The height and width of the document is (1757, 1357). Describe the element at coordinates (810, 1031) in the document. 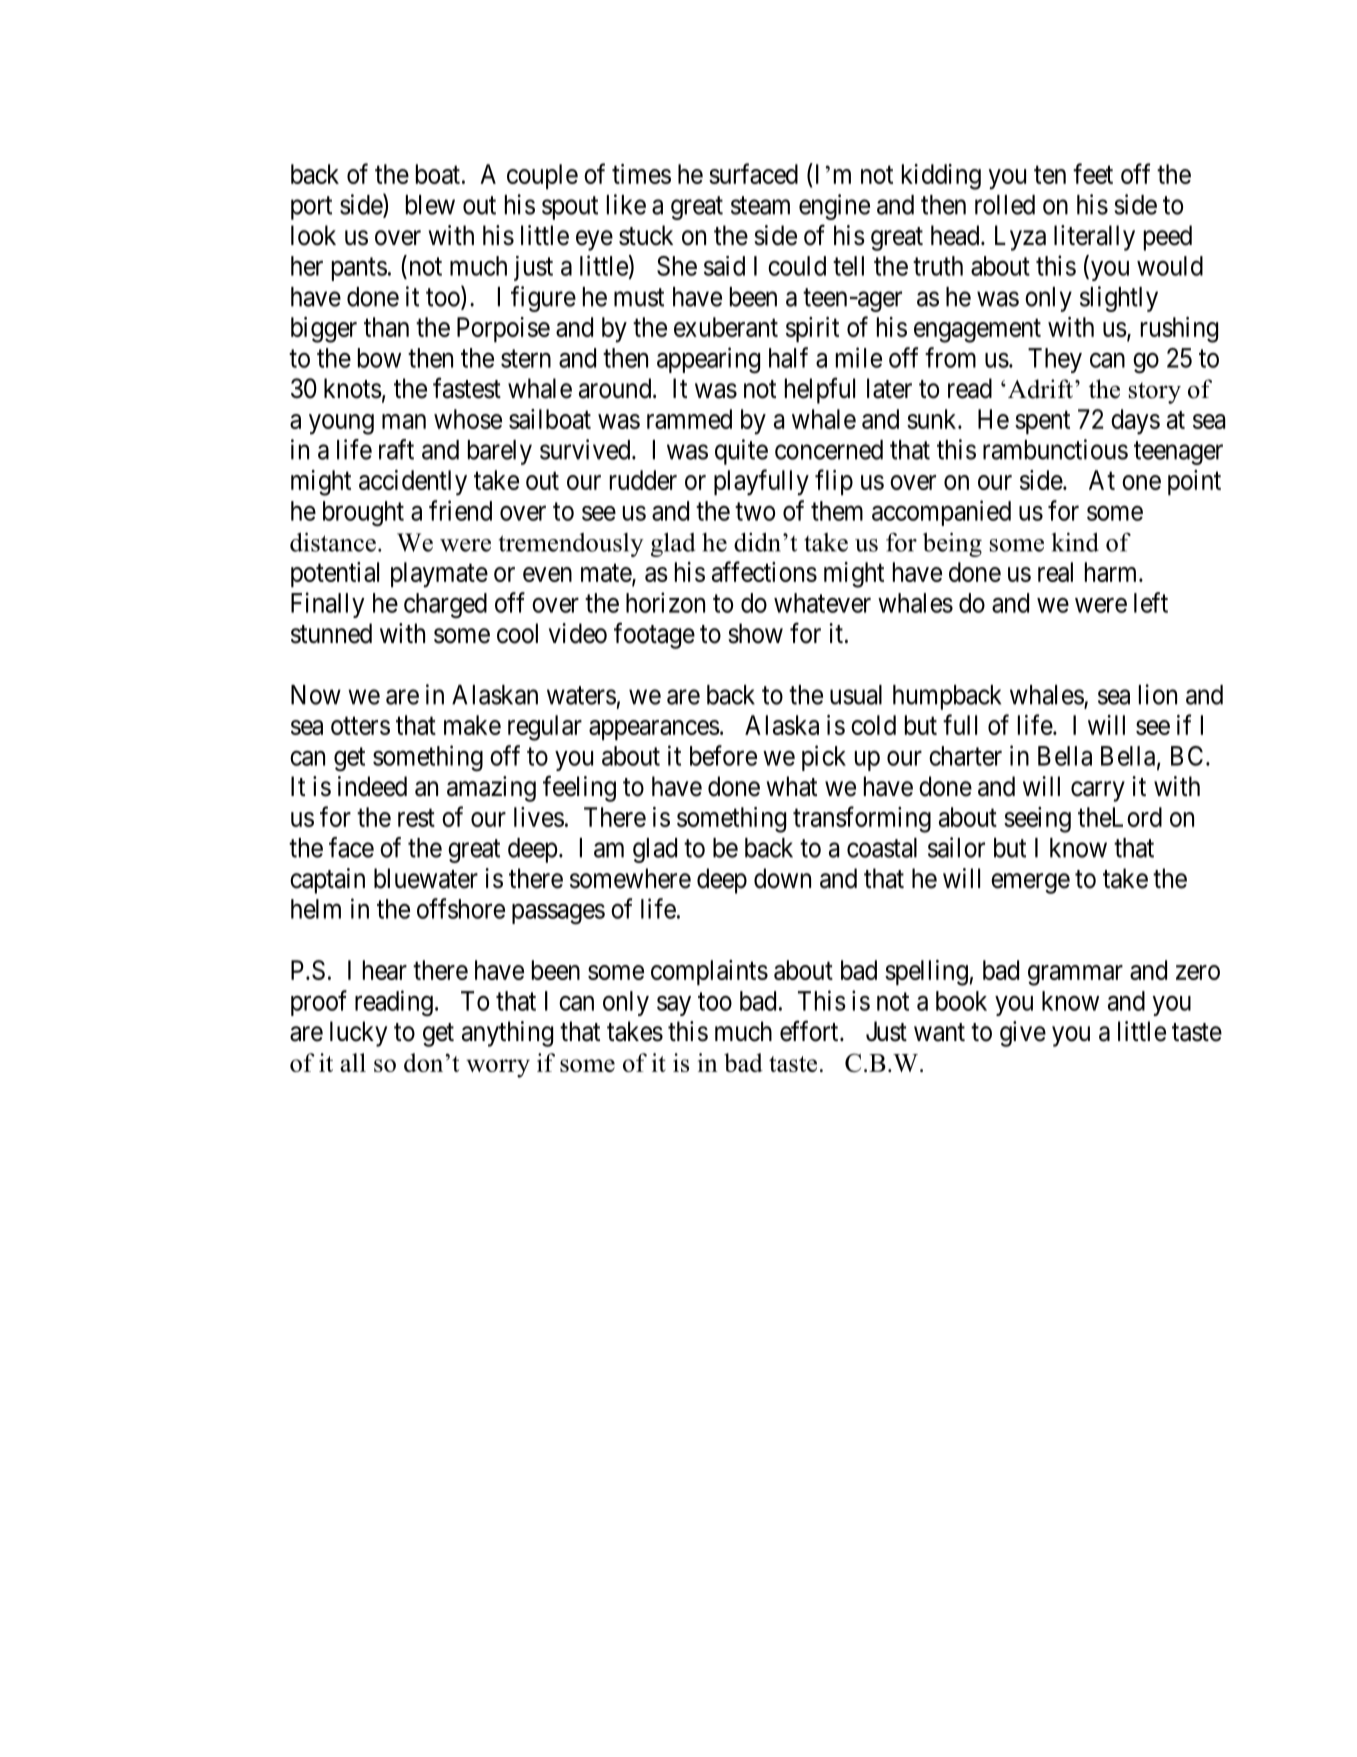

I see `effort` at that location.
